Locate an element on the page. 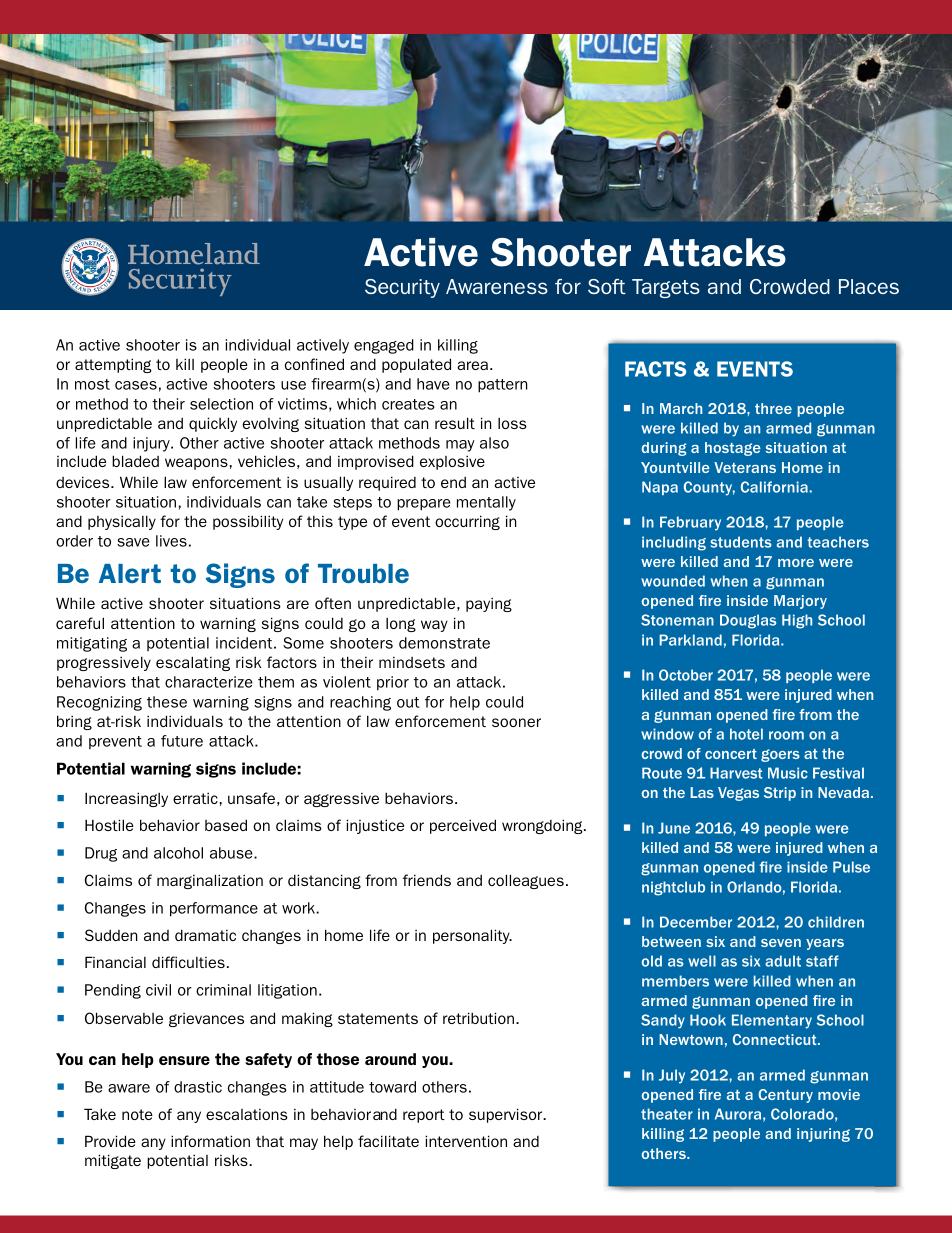 This page has height=1233, width=952. attempting is located at coordinates (113, 365).
